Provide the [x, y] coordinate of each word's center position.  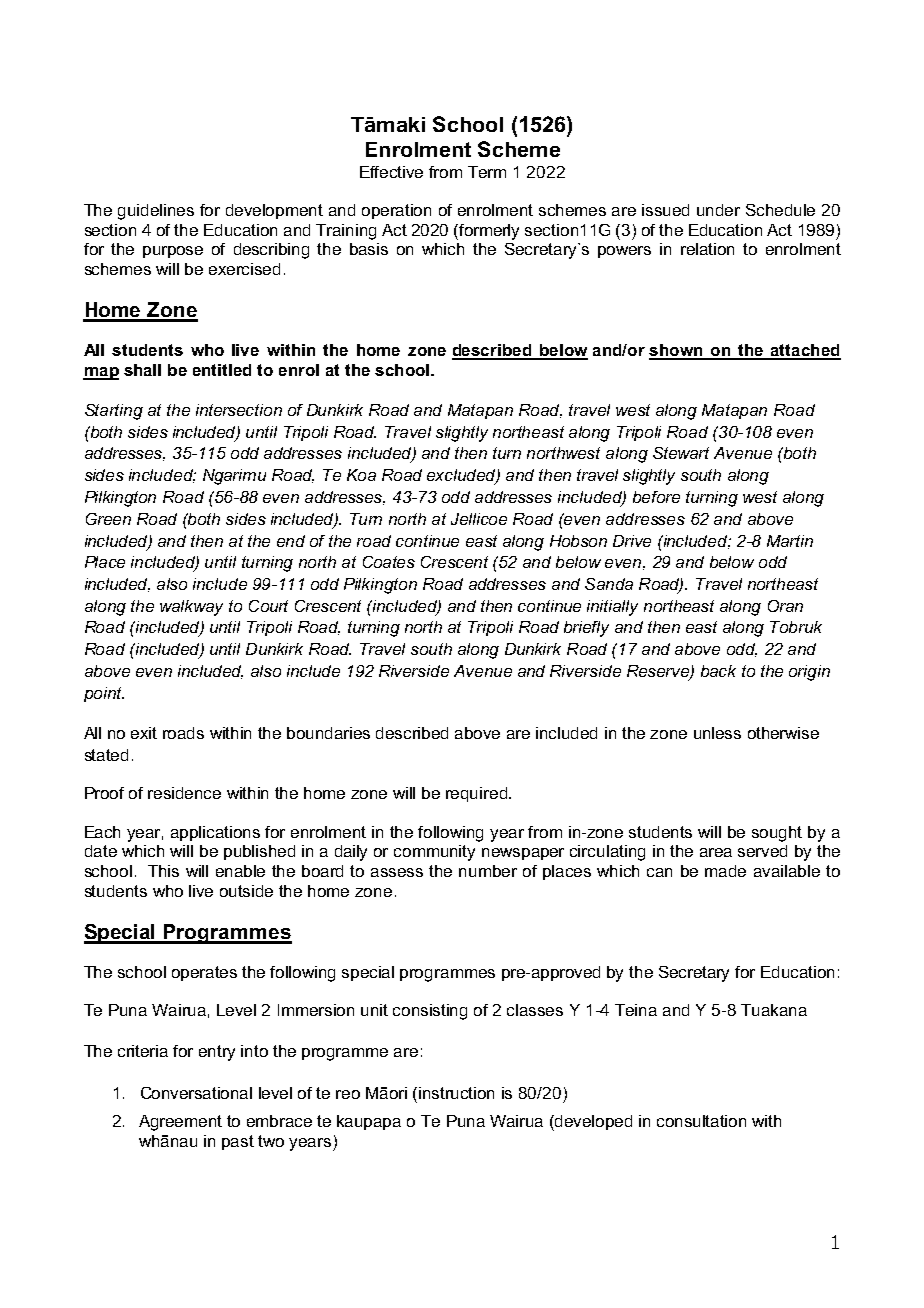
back [718, 671]
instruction [456, 1093]
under [718, 210]
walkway [191, 608]
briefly [586, 629]
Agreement [180, 1123]
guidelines [156, 212]
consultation [701, 1121]
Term [487, 172]
